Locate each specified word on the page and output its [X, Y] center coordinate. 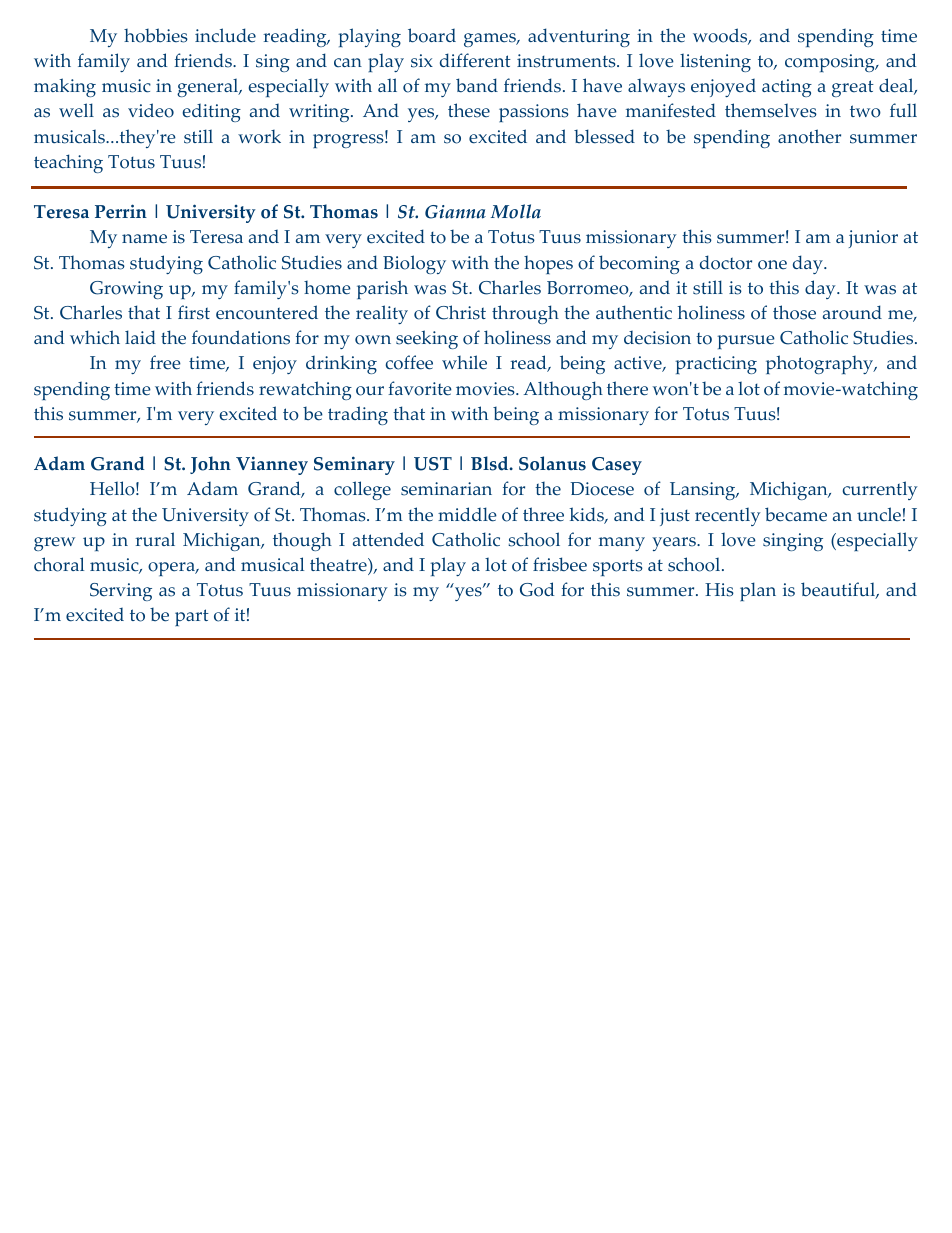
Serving [121, 592]
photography [821, 364]
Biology [414, 264]
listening [715, 62]
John [210, 465]
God [537, 589]
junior [873, 239]
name [144, 239]
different [475, 60]
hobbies [156, 35]
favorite [420, 388]
